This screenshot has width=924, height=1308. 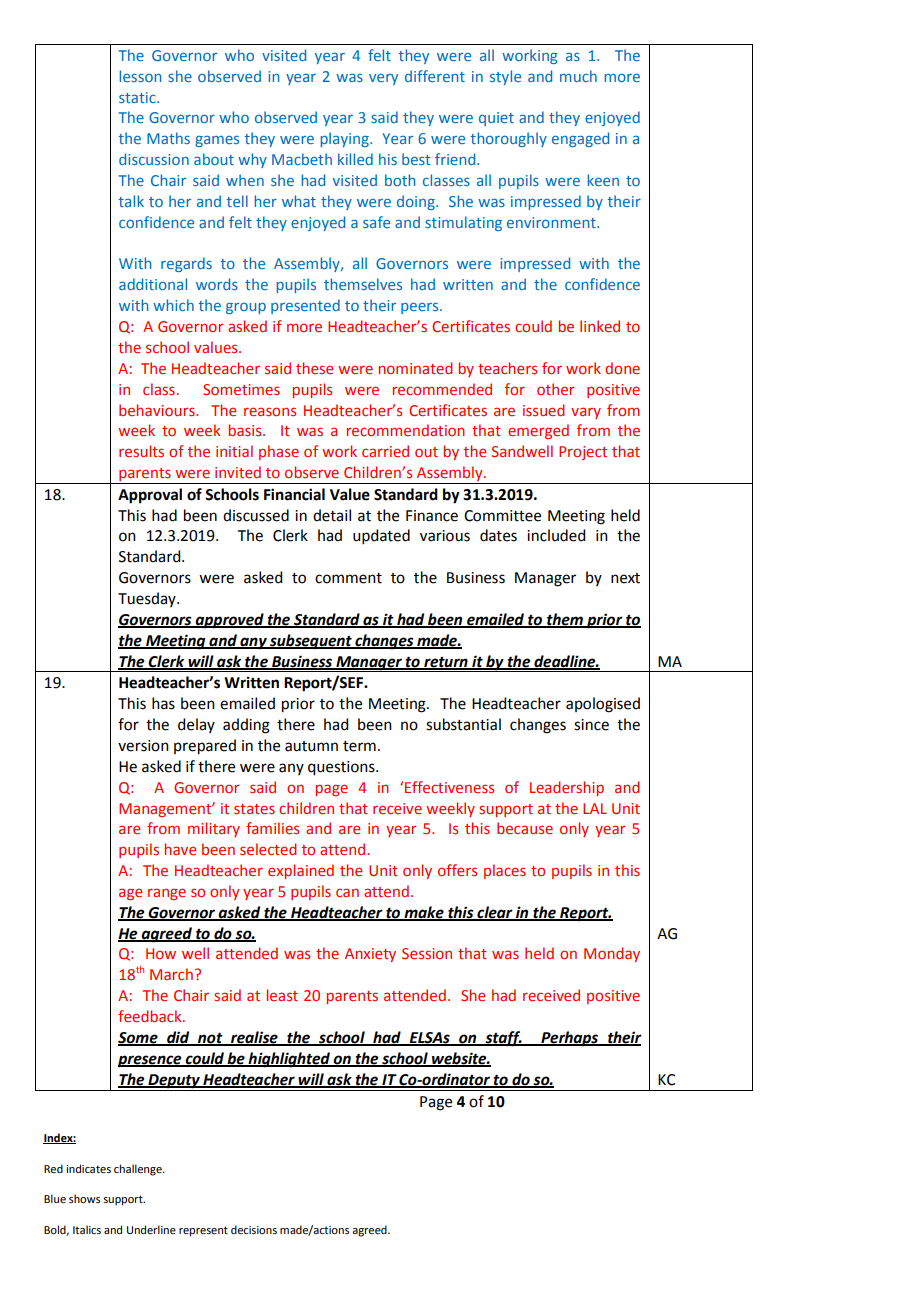 I want to click on behaviours, so click(x=158, y=410).
